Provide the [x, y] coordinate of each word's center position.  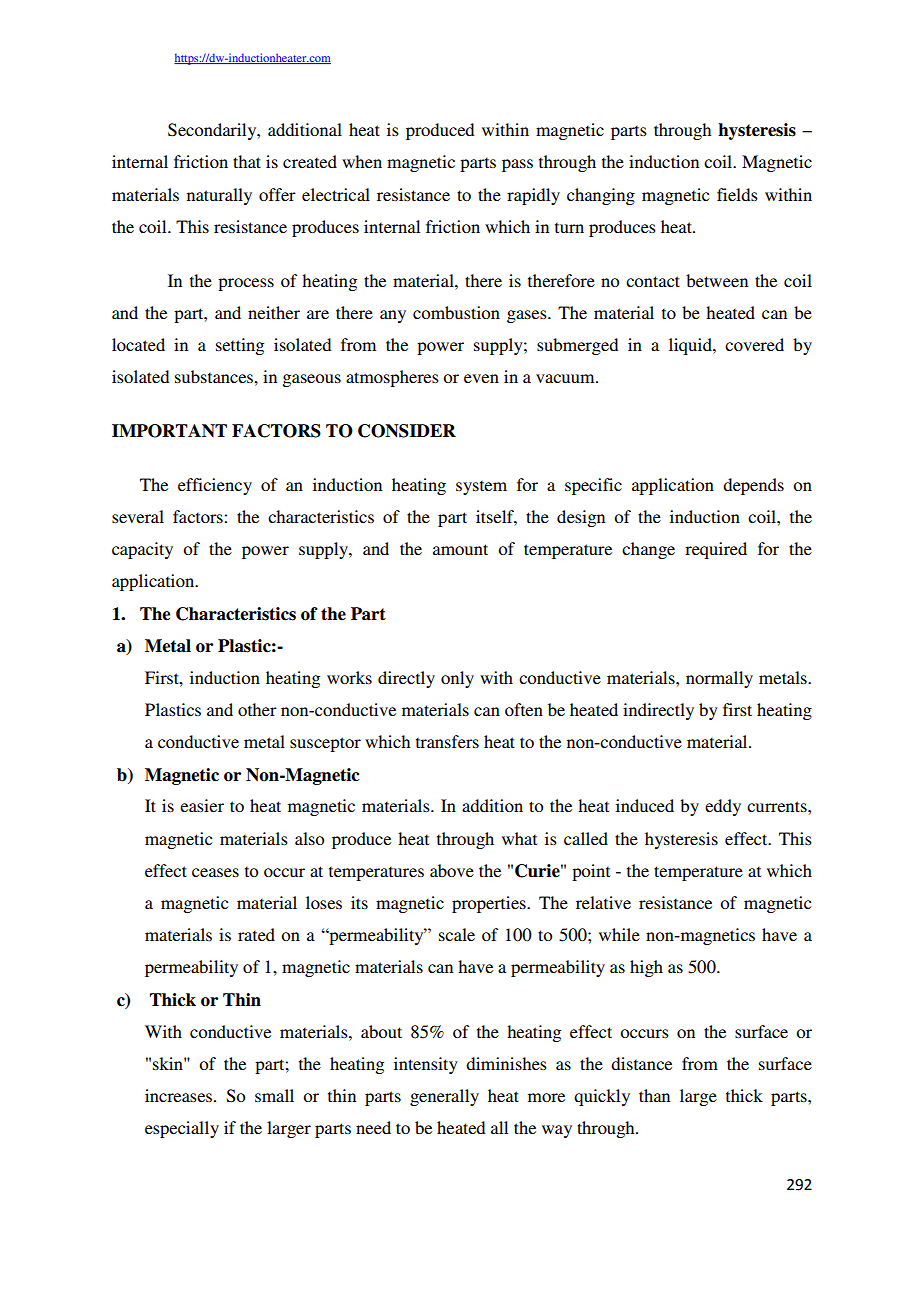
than [654, 1095]
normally [719, 679]
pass [517, 165]
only [457, 679]
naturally [219, 196]
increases [180, 1095]
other [257, 709]
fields [737, 194]
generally [444, 1097]
